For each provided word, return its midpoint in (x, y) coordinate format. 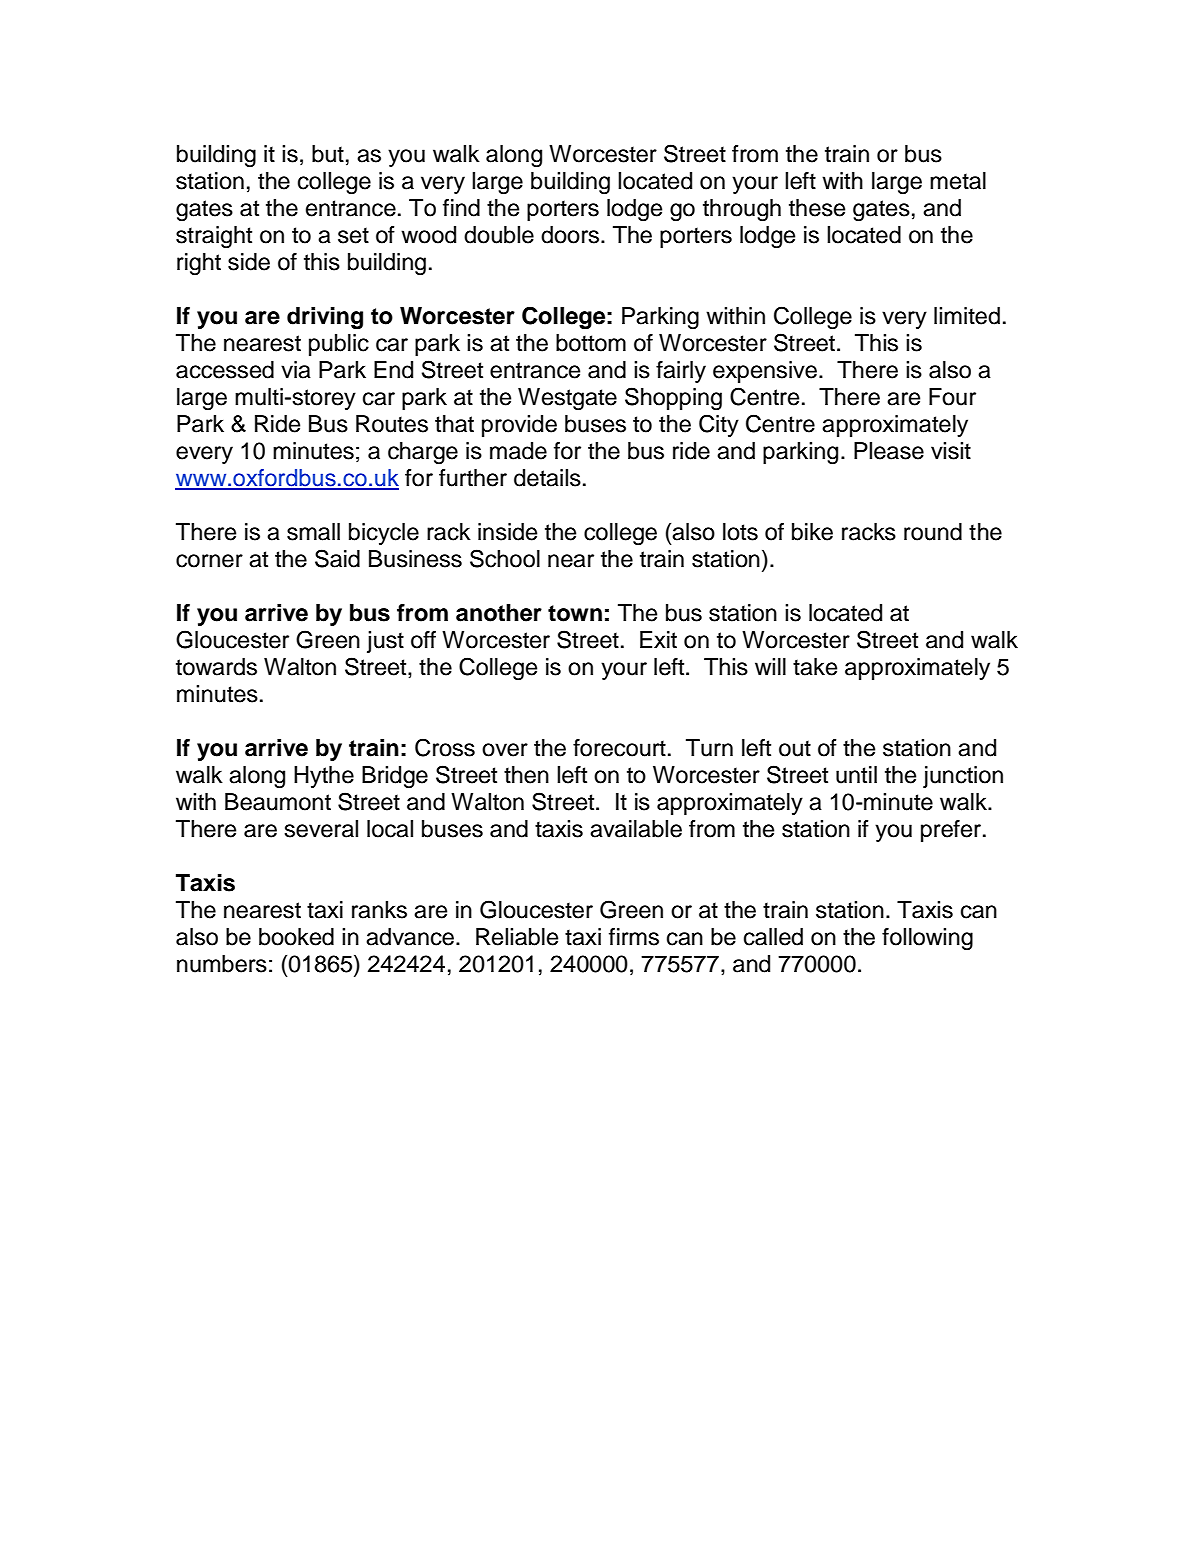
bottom (591, 343)
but (328, 154)
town (575, 613)
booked (296, 937)
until (856, 775)
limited (967, 316)
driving (325, 318)
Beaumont (278, 802)
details (547, 478)
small (313, 532)
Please (889, 451)
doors (571, 235)
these (817, 208)
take (815, 667)
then (526, 775)
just (385, 642)
